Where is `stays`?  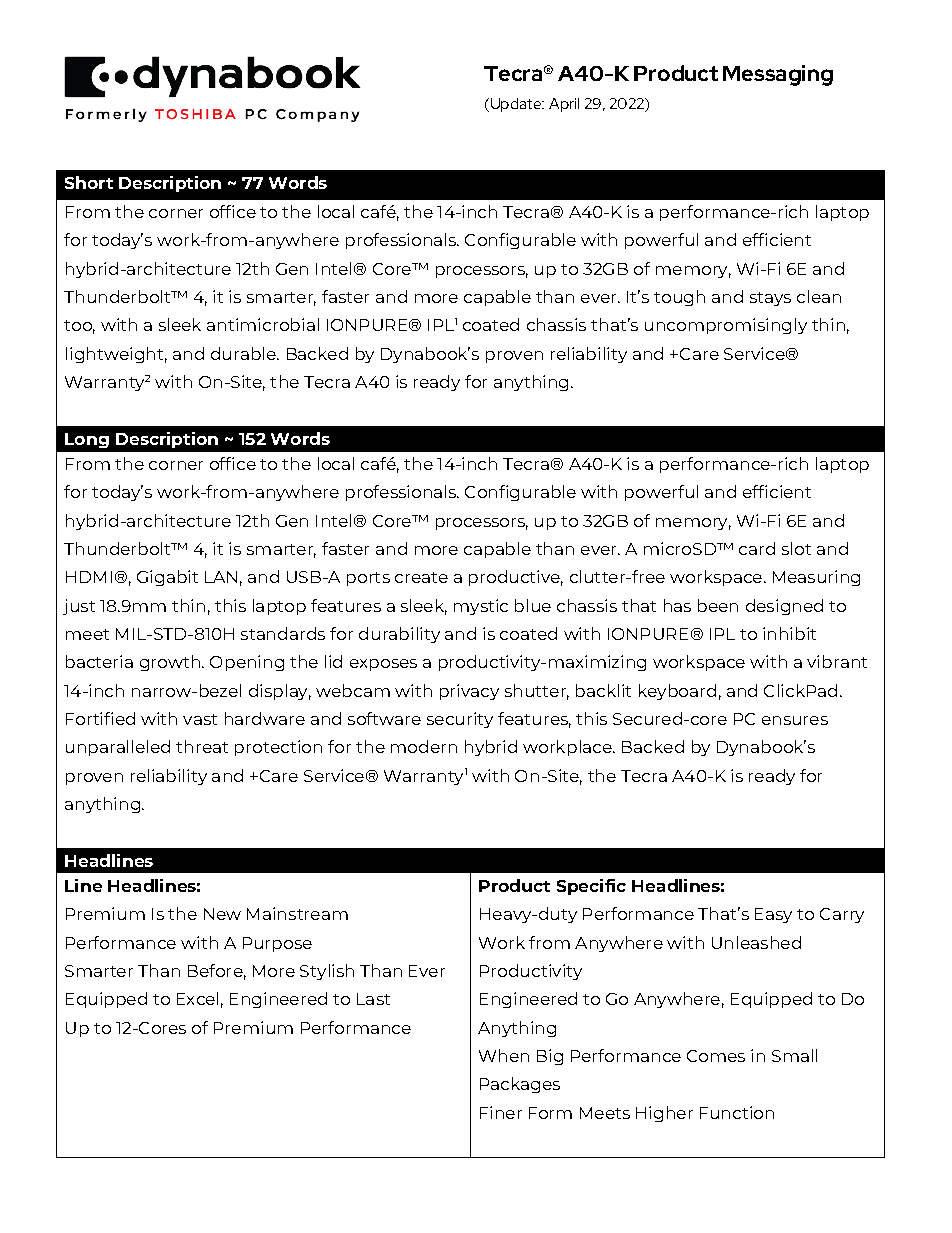 stays is located at coordinates (770, 299).
